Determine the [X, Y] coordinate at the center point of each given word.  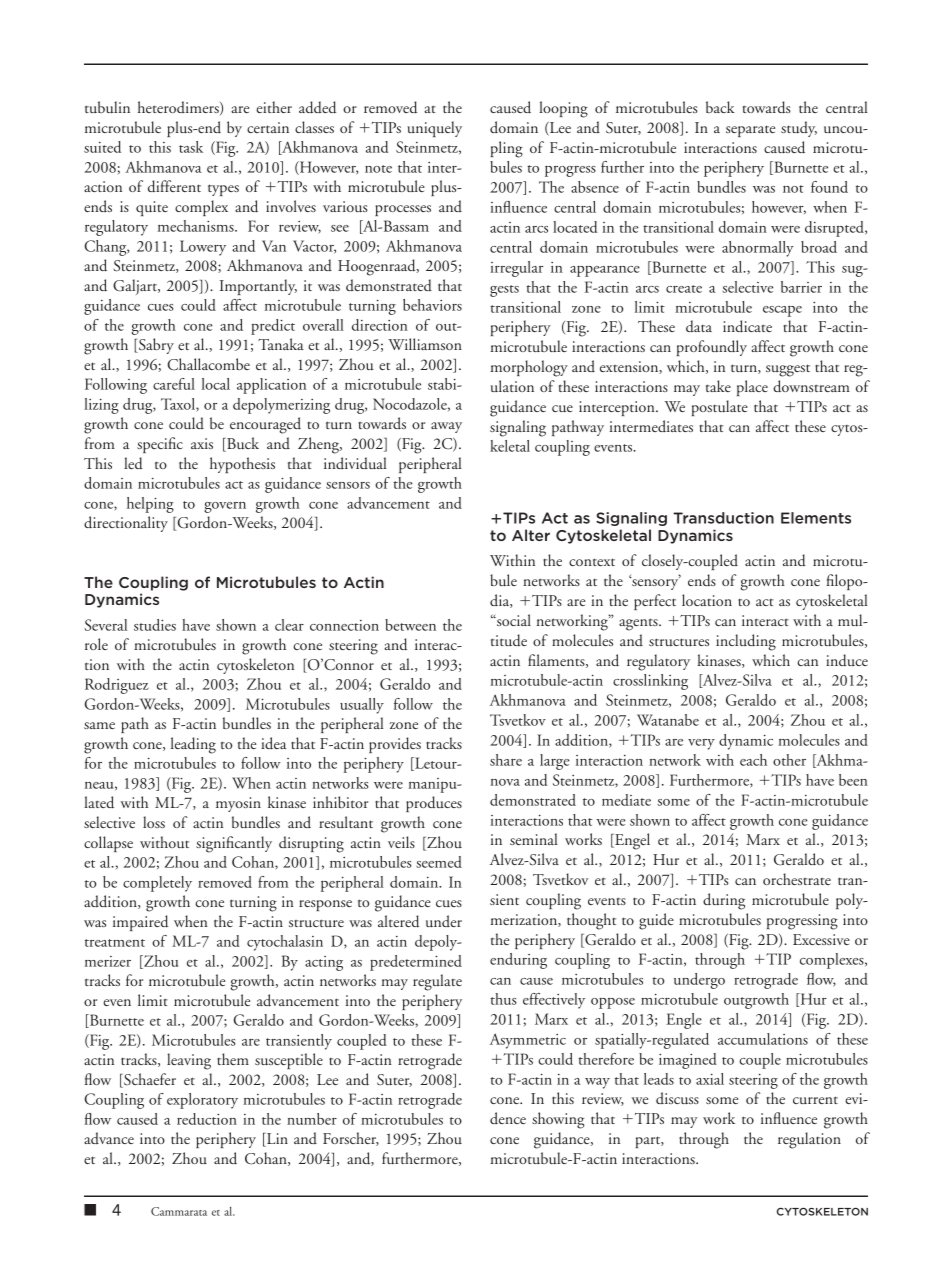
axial [710, 1079]
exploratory [202, 1101]
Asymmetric [528, 1041]
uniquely [434, 129]
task [191, 147]
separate [750, 131]
